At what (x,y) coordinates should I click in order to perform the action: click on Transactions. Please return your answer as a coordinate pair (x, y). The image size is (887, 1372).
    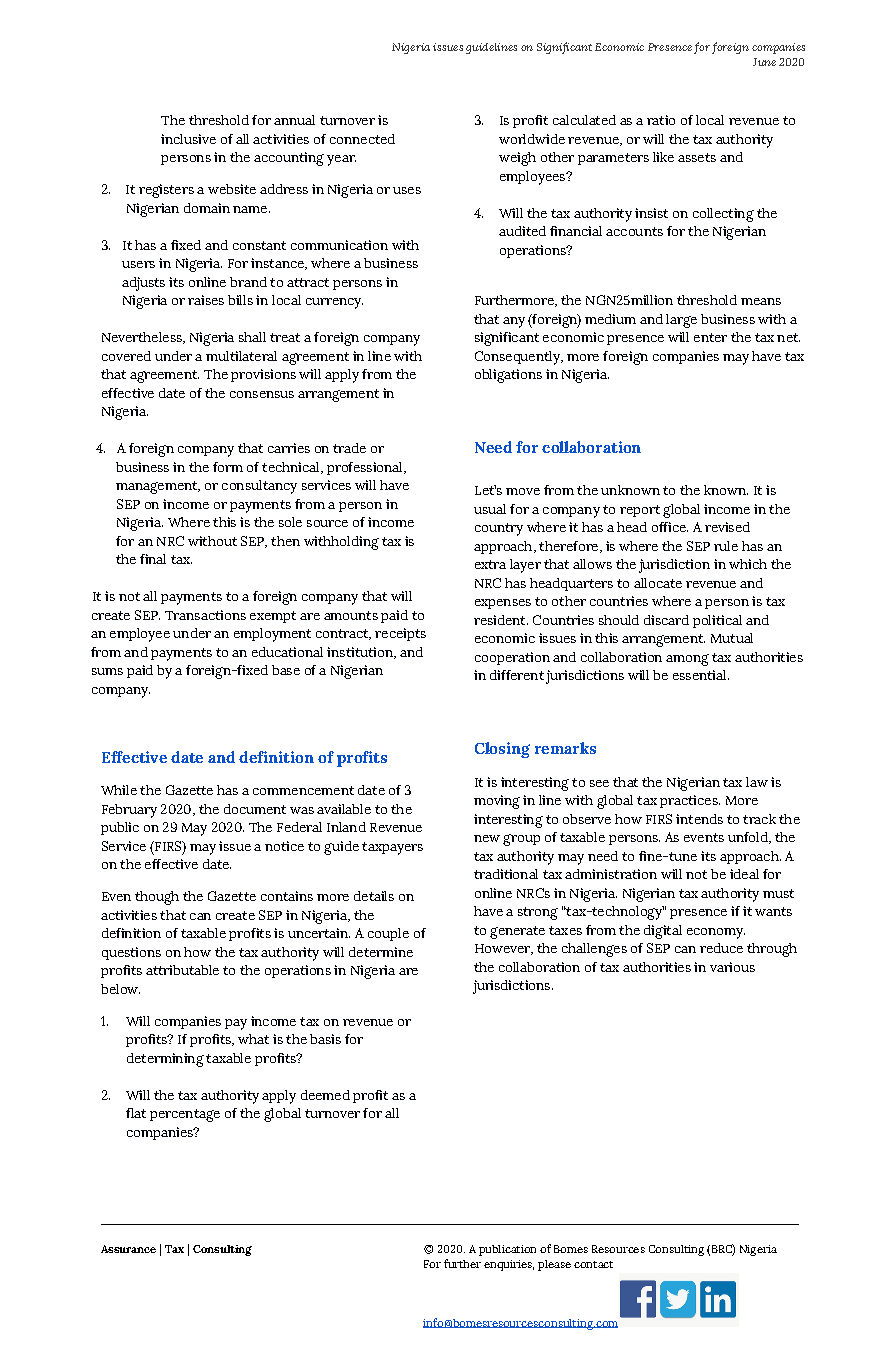
    Looking at the image, I should click on (205, 615).
